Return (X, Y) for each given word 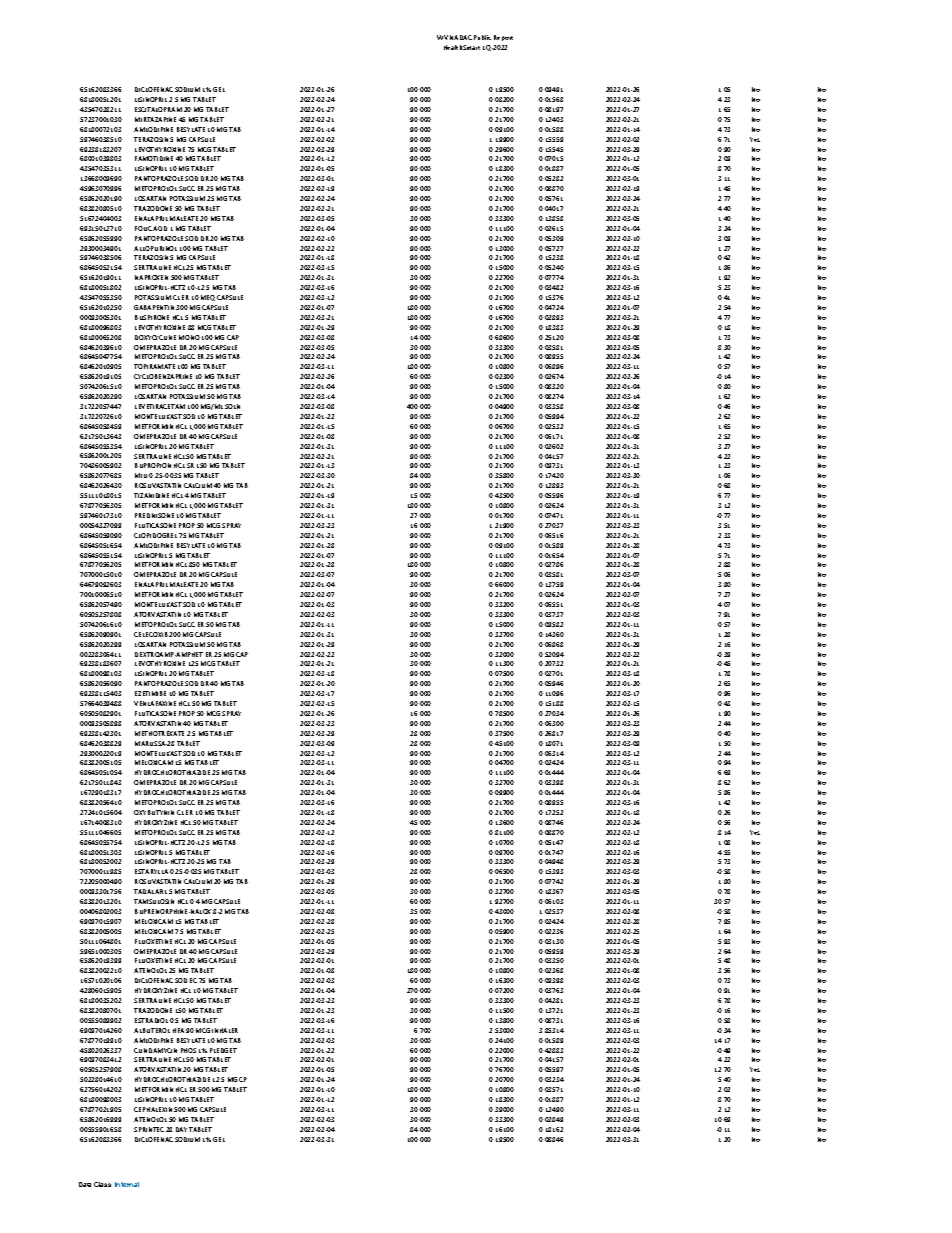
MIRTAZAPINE (155, 119)
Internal (127, 1184)
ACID (160, 228)
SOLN (232, 406)
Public (482, 37)
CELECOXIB (151, 634)
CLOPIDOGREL (155, 535)
